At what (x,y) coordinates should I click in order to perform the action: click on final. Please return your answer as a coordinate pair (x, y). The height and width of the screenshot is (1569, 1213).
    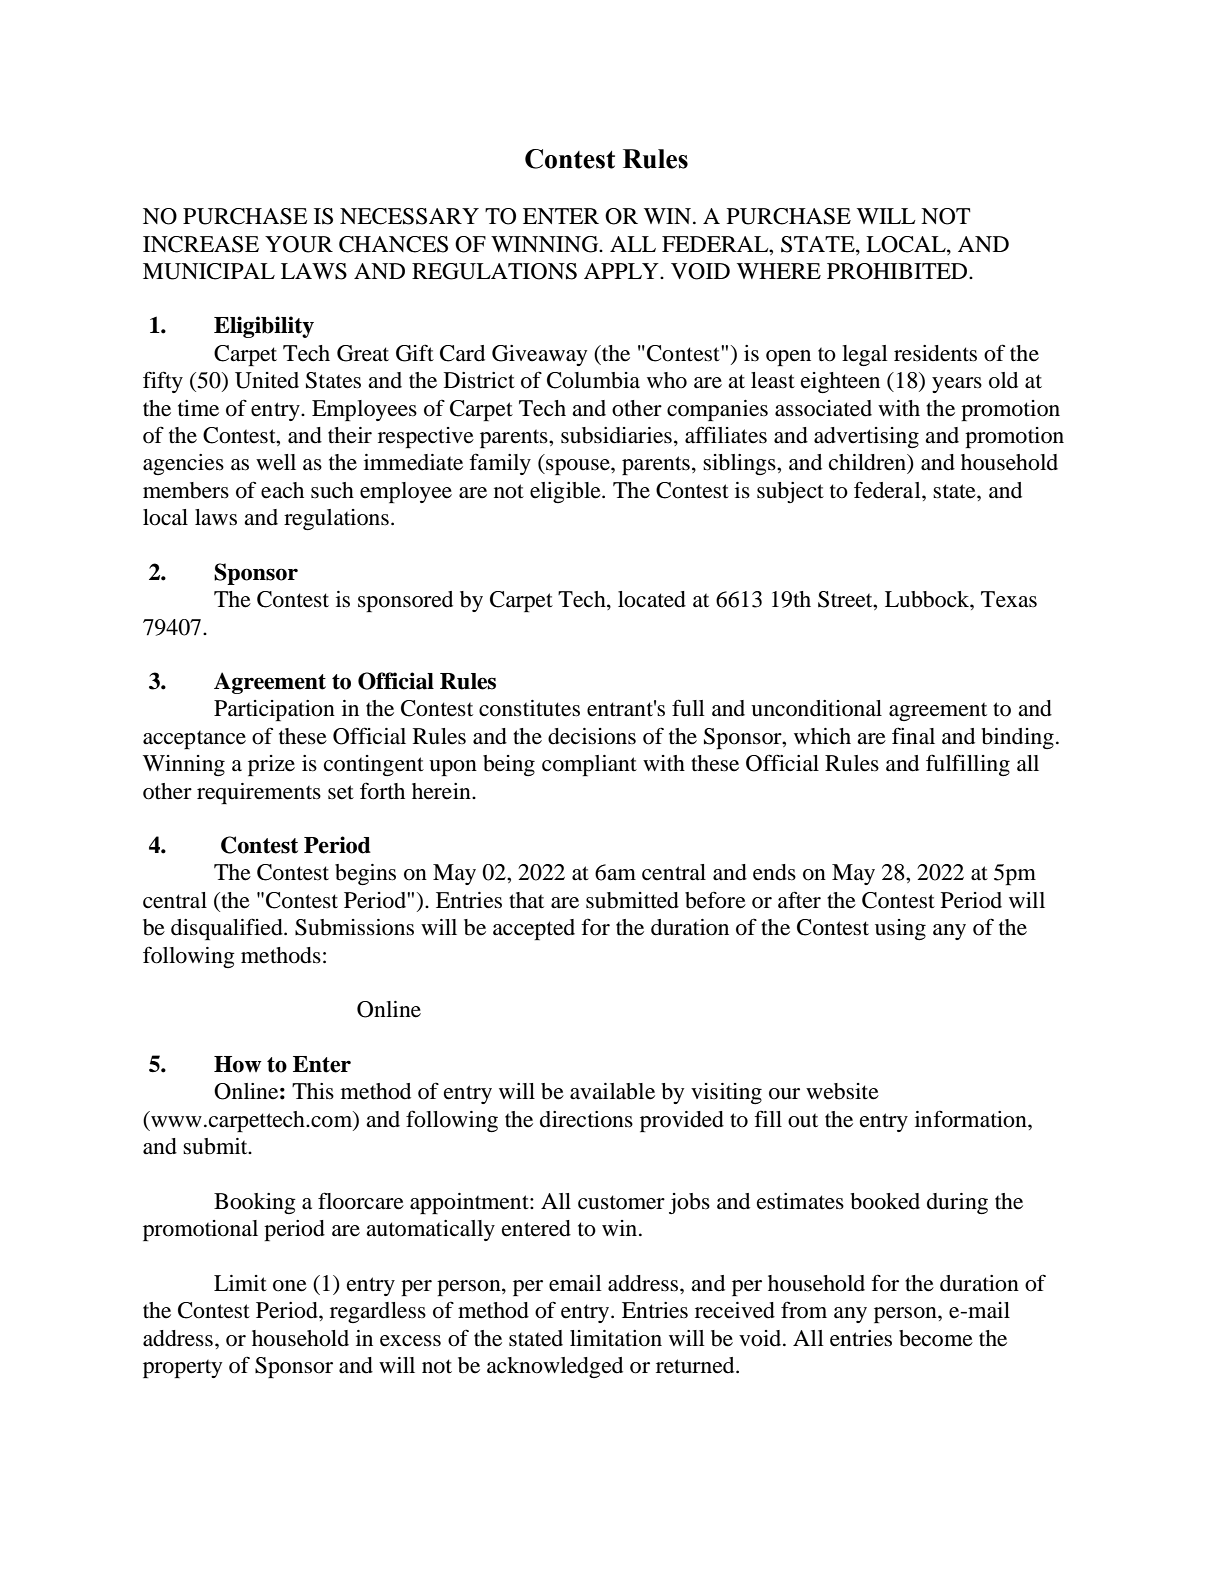
    Looking at the image, I should click on (913, 735).
